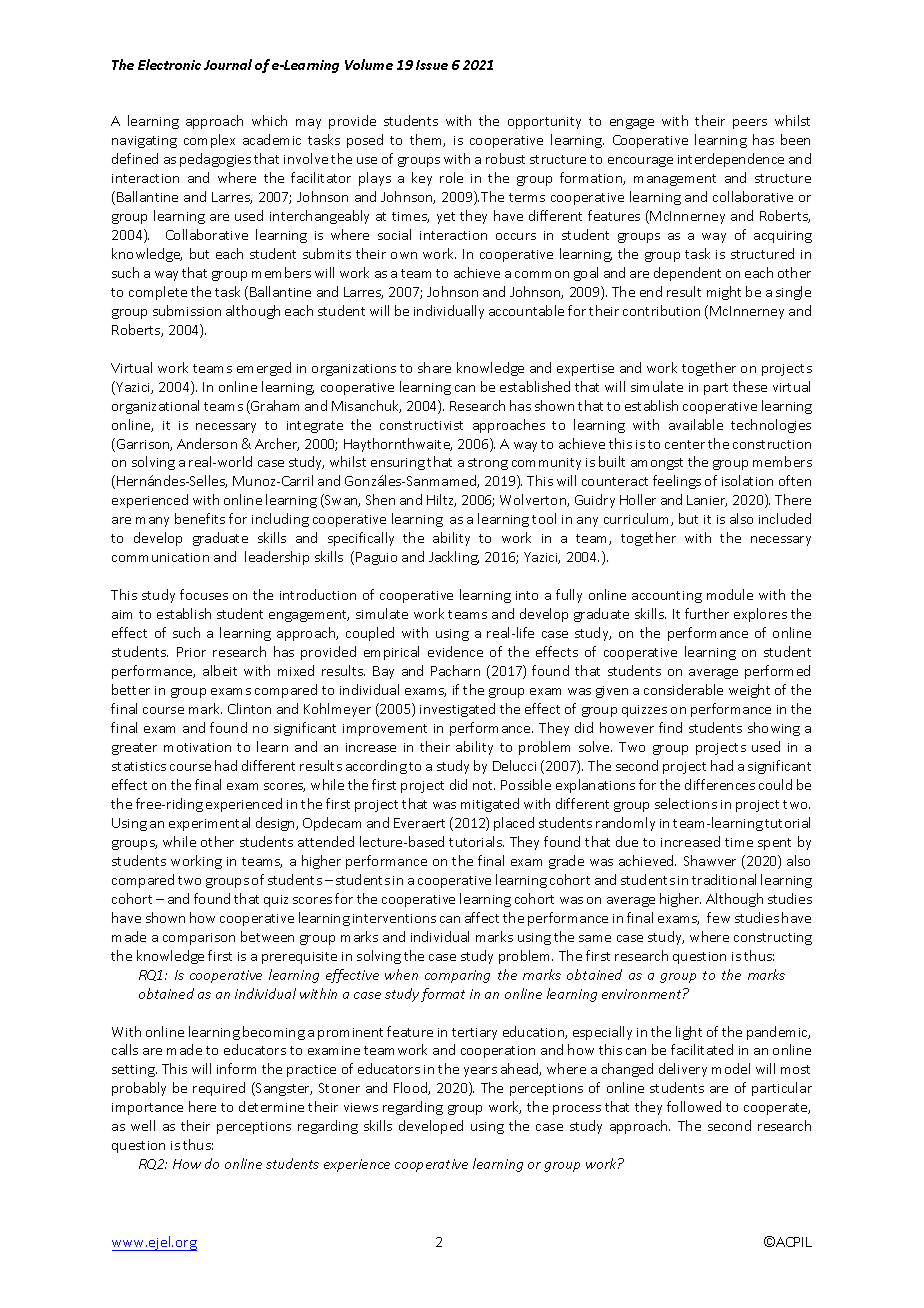  What do you see at coordinates (187, 310) in the page?
I see `submission` at bounding box center [187, 310].
